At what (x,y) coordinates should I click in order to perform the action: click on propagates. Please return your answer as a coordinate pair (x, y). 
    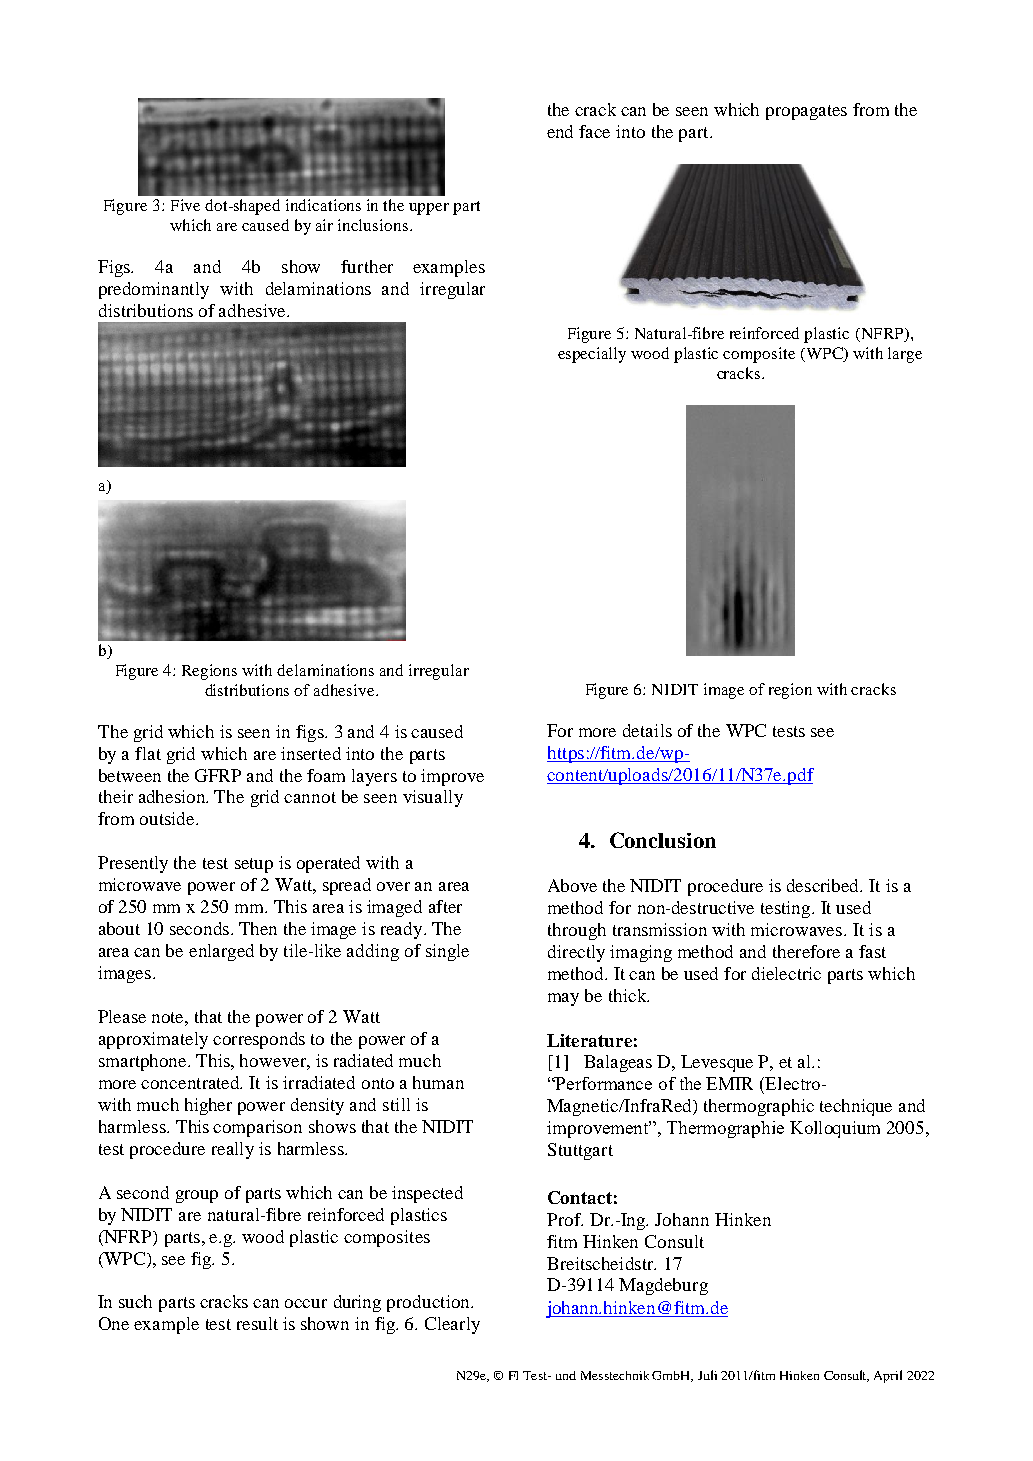
    Looking at the image, I should click on (806, 112).
